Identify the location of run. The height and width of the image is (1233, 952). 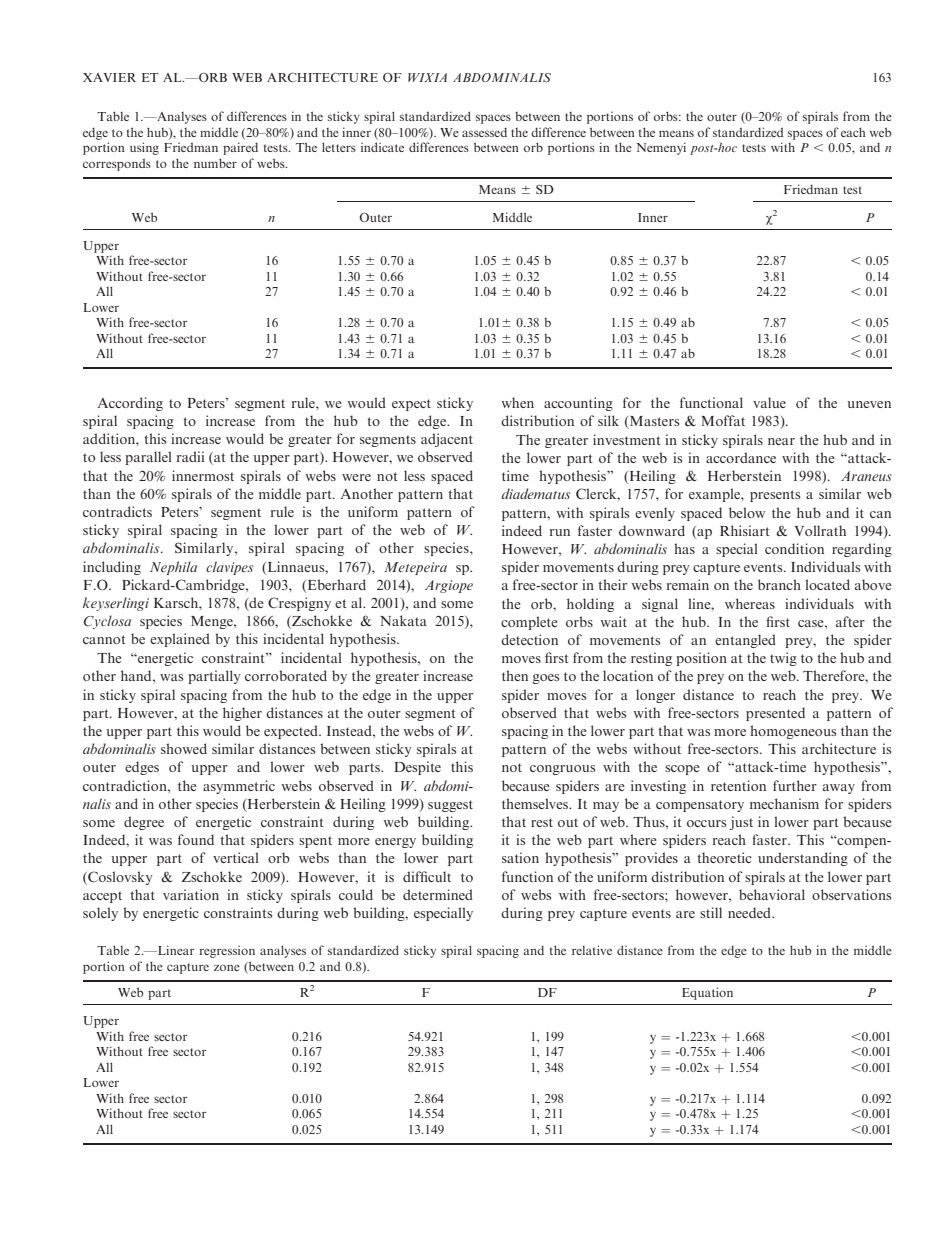
(560, 532).
